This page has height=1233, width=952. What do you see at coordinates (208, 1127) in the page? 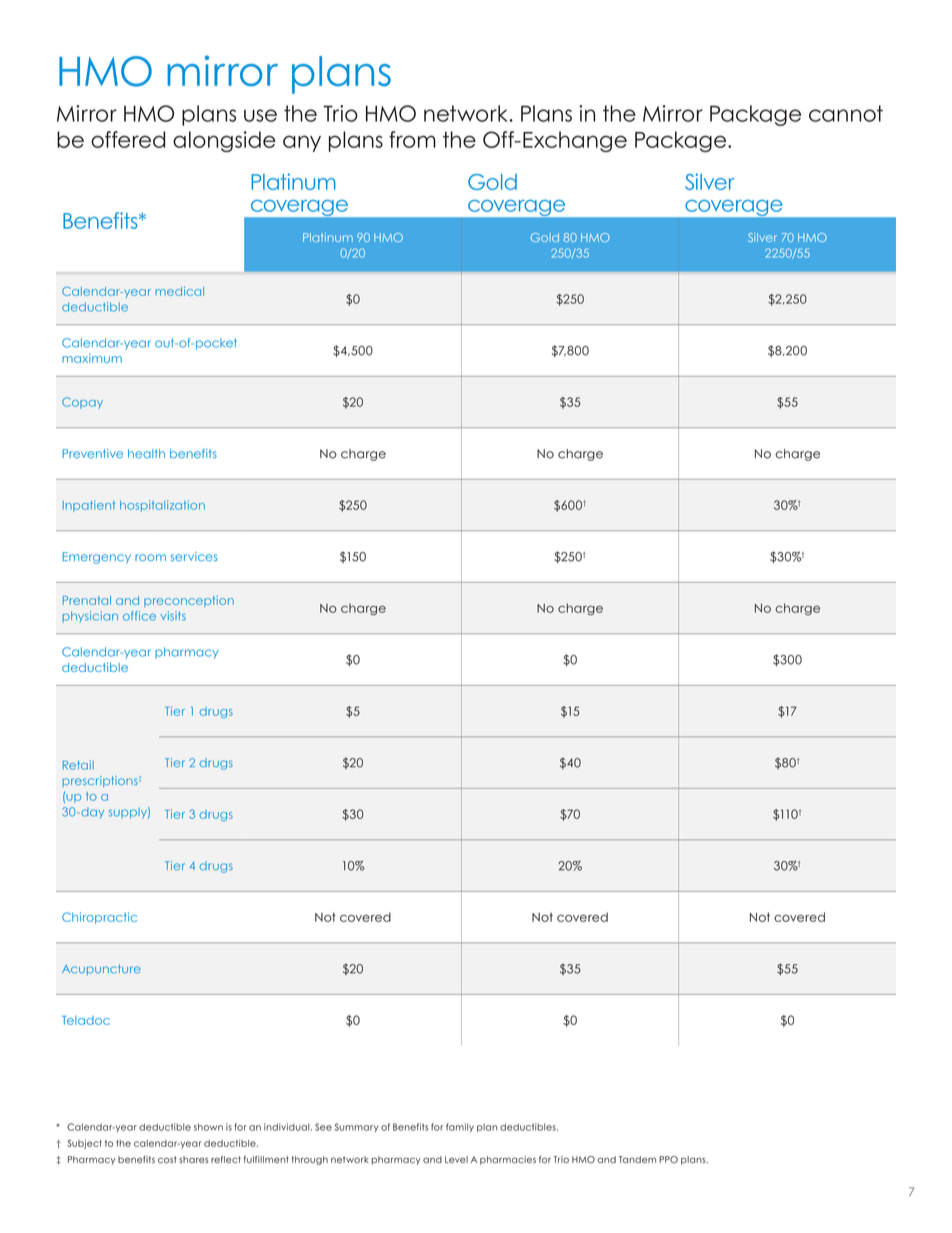
I see `shown` at bounding box center [208, 1127].
